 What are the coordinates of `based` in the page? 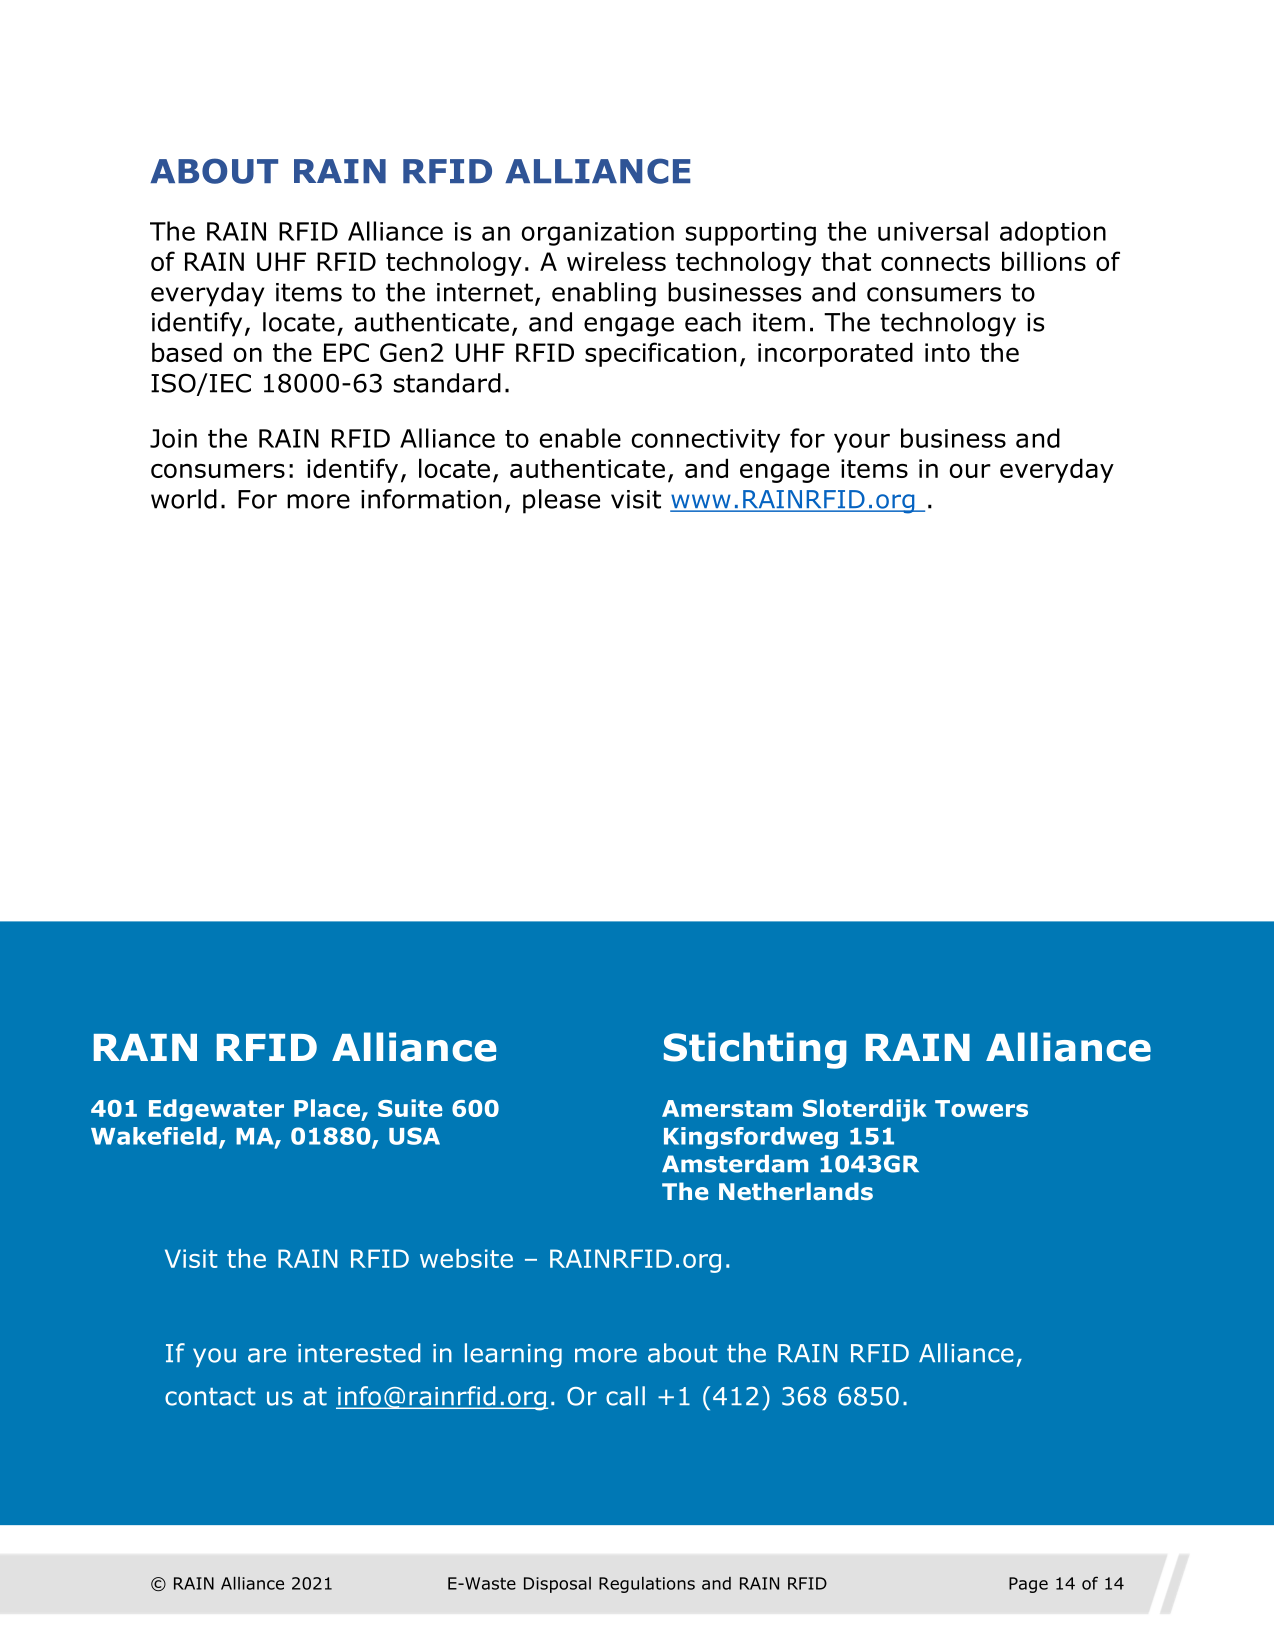 It's located at (187, 352).
